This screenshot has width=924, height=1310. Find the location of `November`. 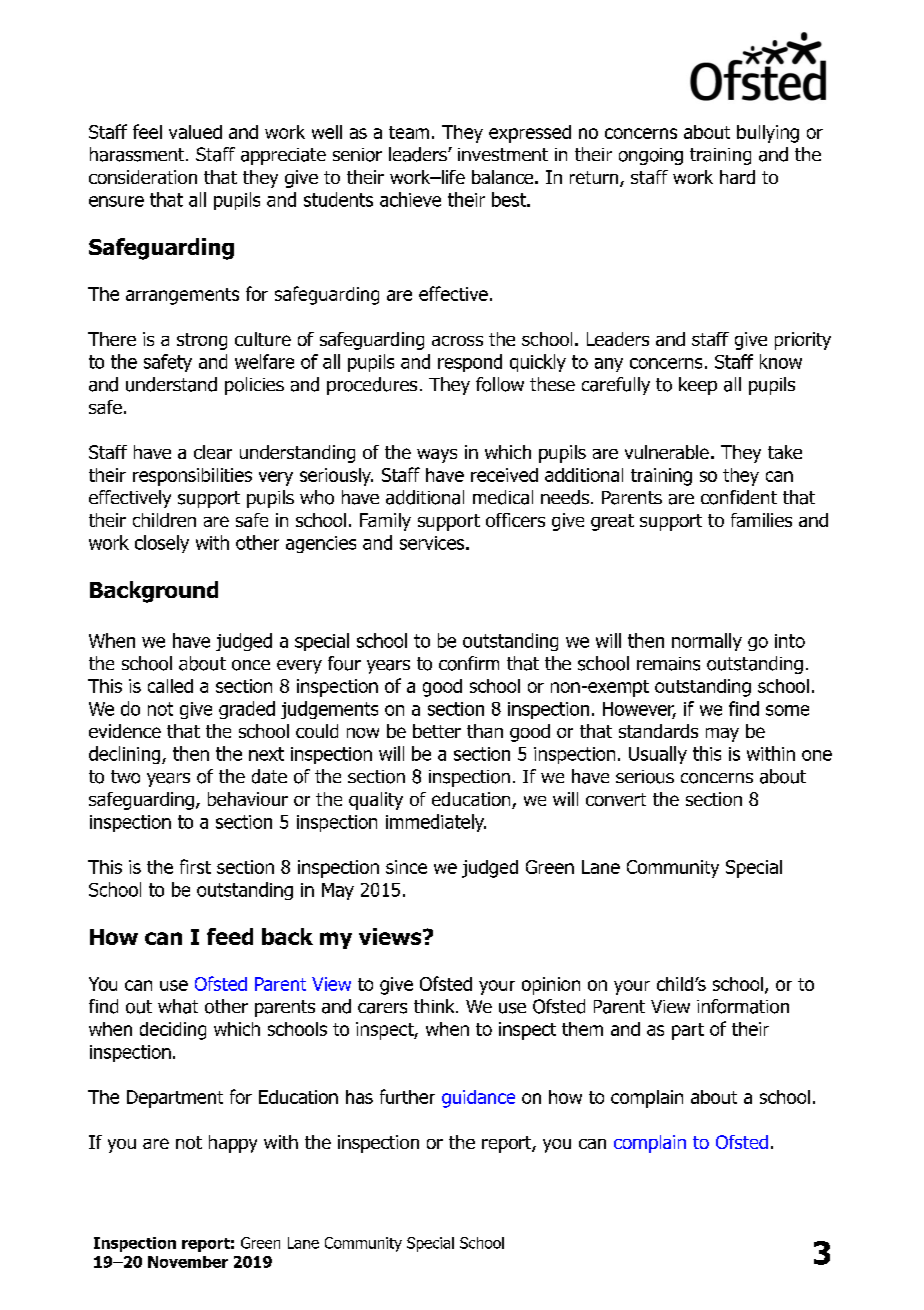

November is located at coordinates (188, 1262).
